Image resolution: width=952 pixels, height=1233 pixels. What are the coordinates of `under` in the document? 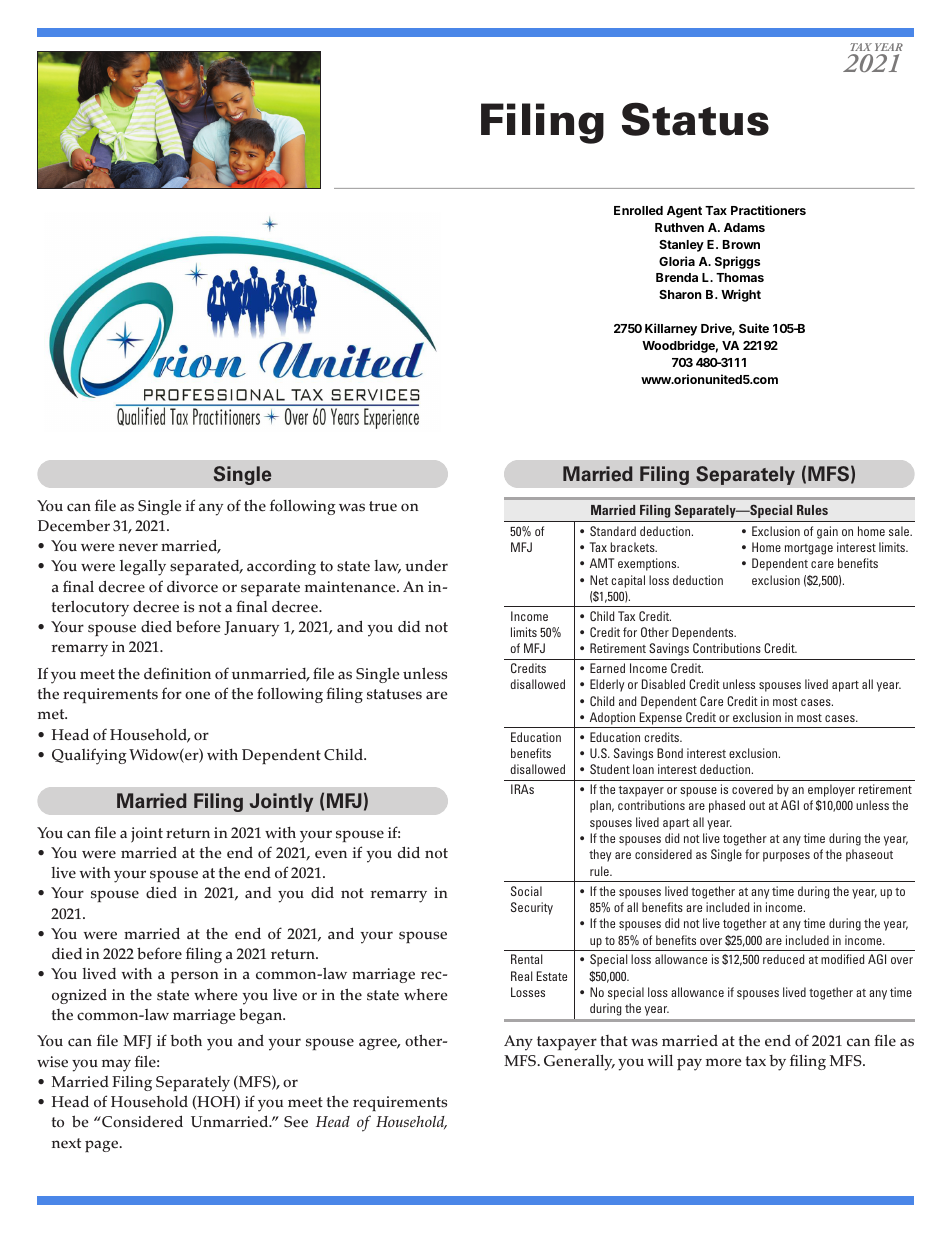 It's located at (426, 565).
